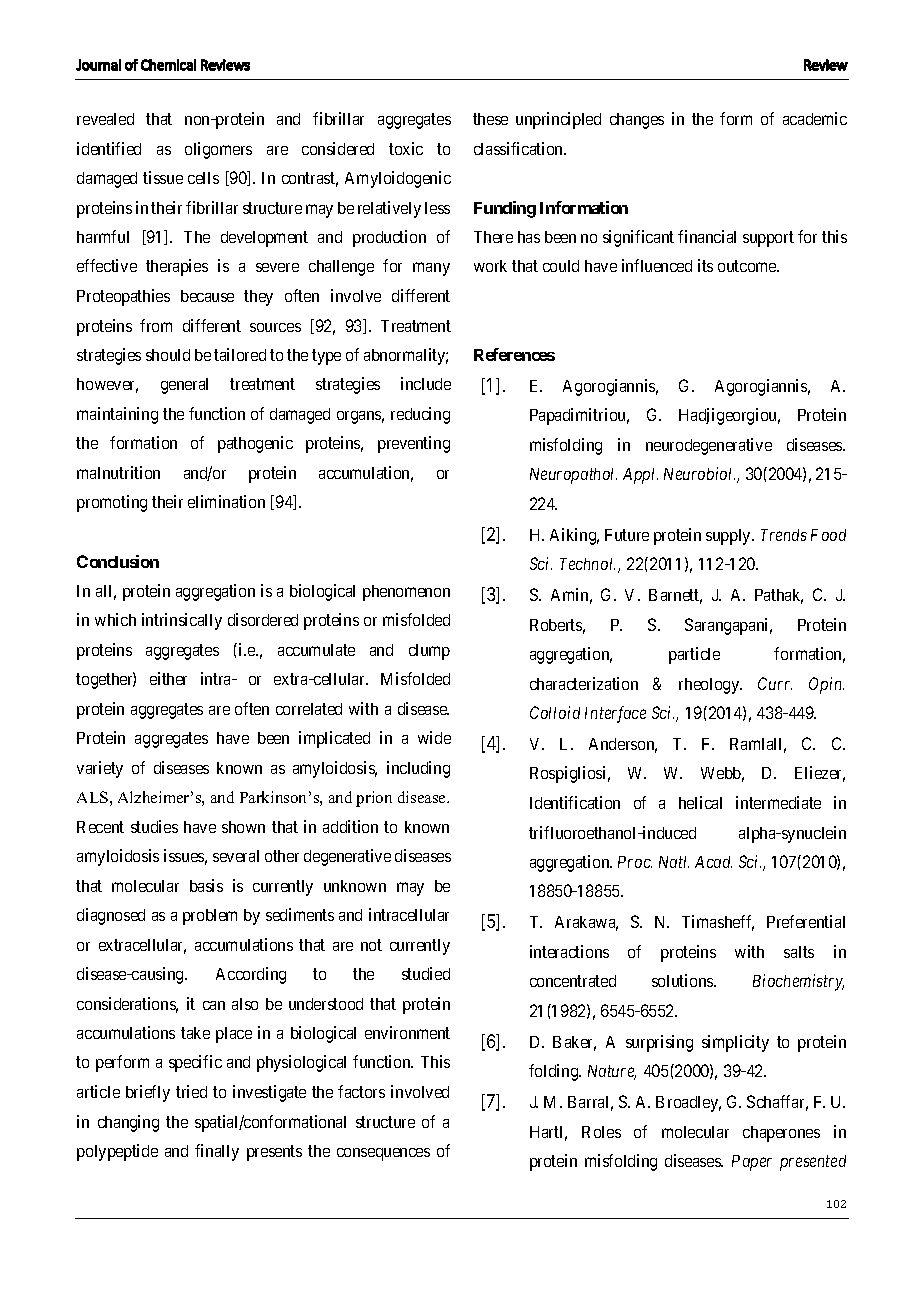 This screenshot has width=924, height=1308. What do you see at coordinates (168, 65) in the screenshot?
I see `Chemical` at bounding box center [168, 65].
